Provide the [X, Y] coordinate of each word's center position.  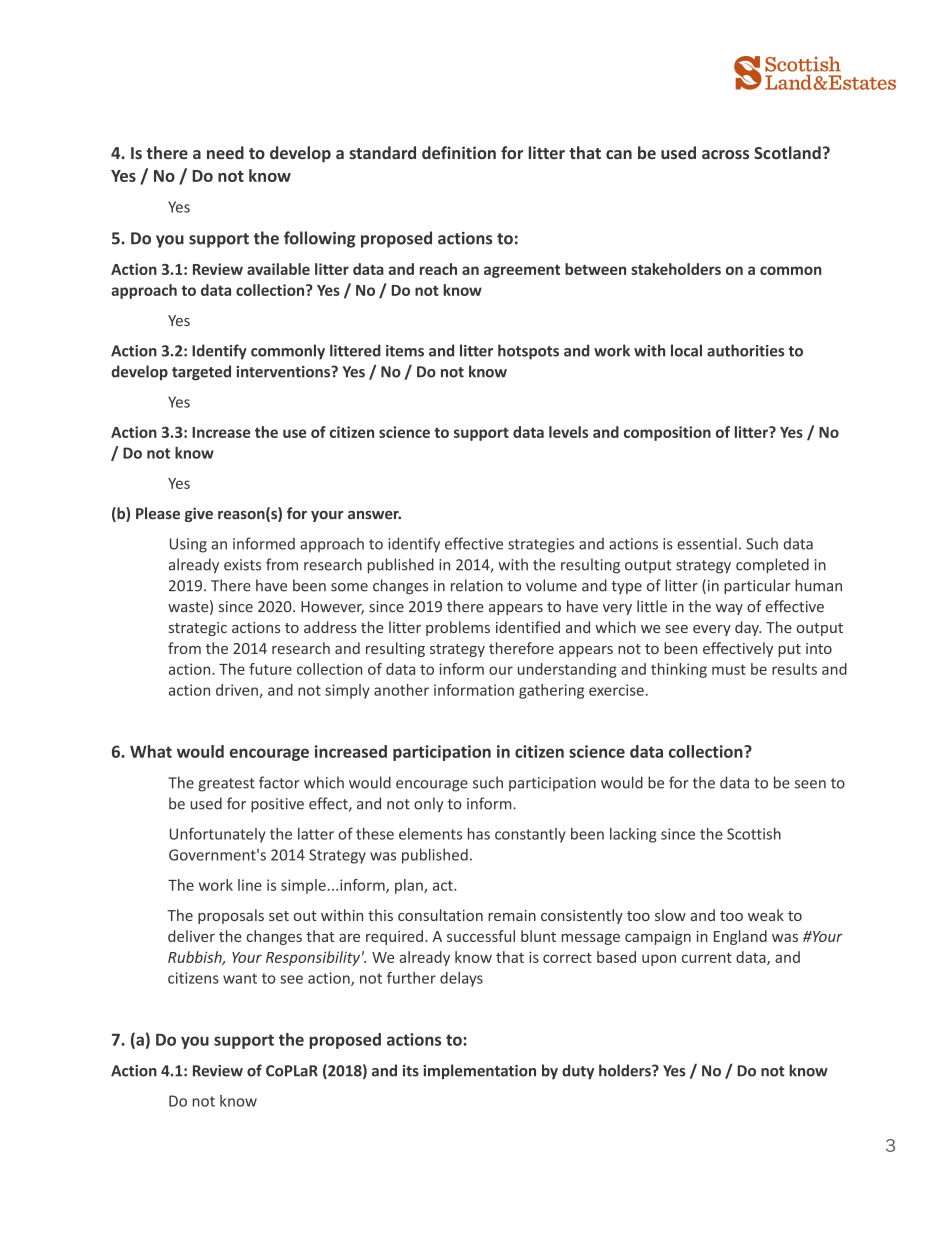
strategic [198, 629]
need [225, 152]
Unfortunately [217, 835]
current [707, 958]
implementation [479, 1071]
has [479, 834]
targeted [201, 373]
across [725, 154]
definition [459, 152]
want [240, 978]
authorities [745, 350]
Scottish [754, 834]
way [729, 609]
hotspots [528, 352]
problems [458, 628]
